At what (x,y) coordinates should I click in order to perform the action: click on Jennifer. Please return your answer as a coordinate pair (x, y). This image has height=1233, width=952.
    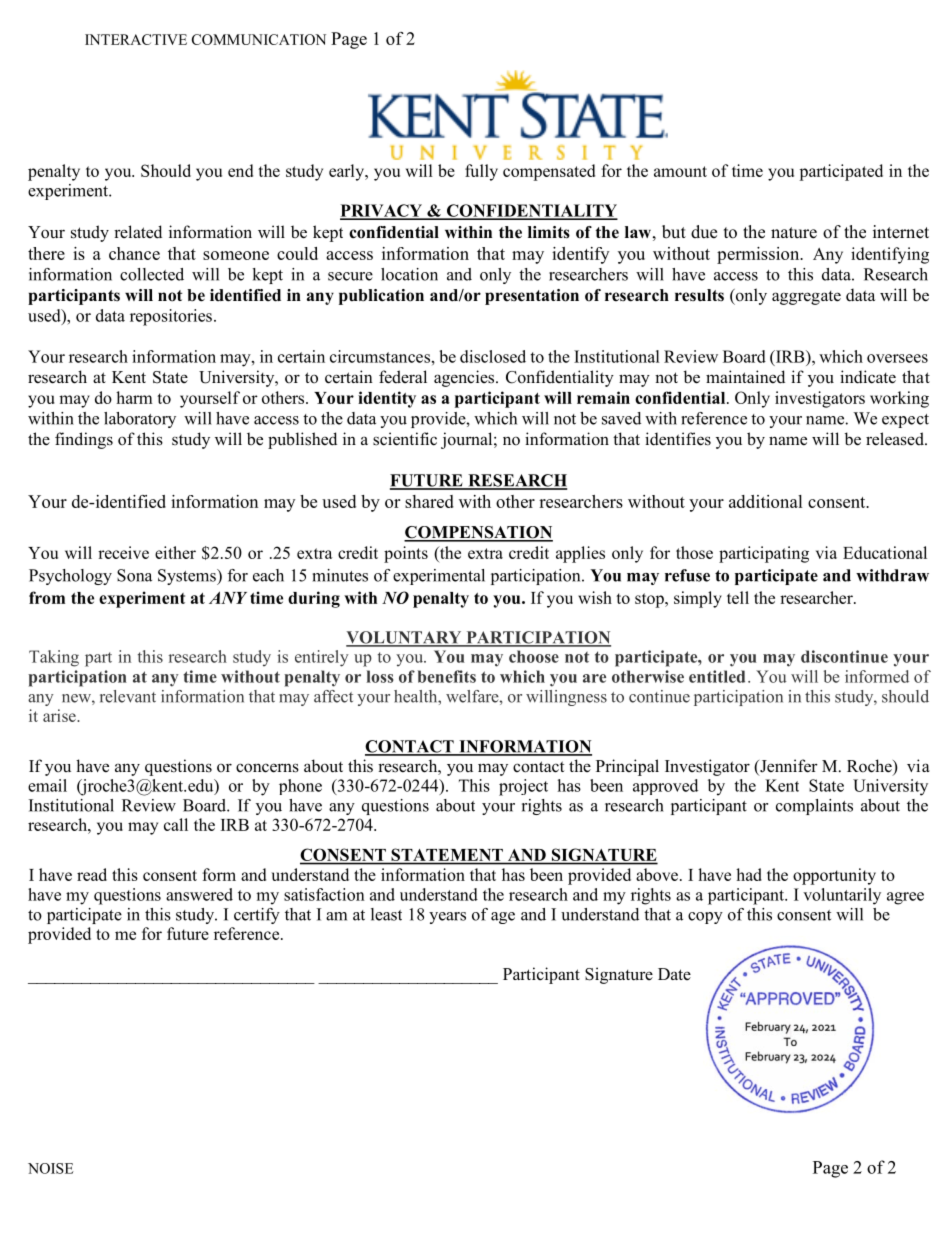
    Looking at the image, I should click on (788, 767).
